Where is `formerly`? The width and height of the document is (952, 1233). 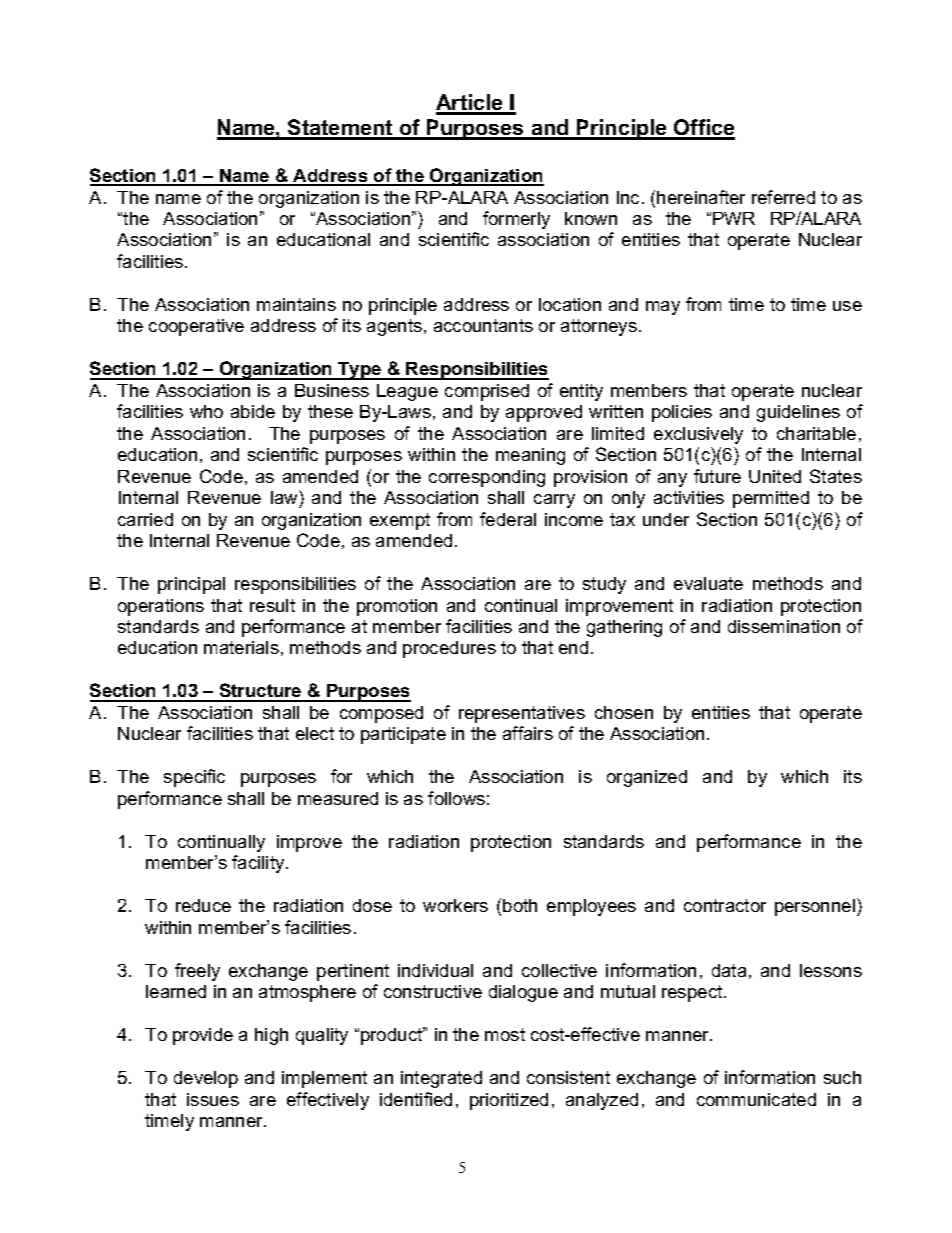
formerly is located at coordinates (516, 220).
